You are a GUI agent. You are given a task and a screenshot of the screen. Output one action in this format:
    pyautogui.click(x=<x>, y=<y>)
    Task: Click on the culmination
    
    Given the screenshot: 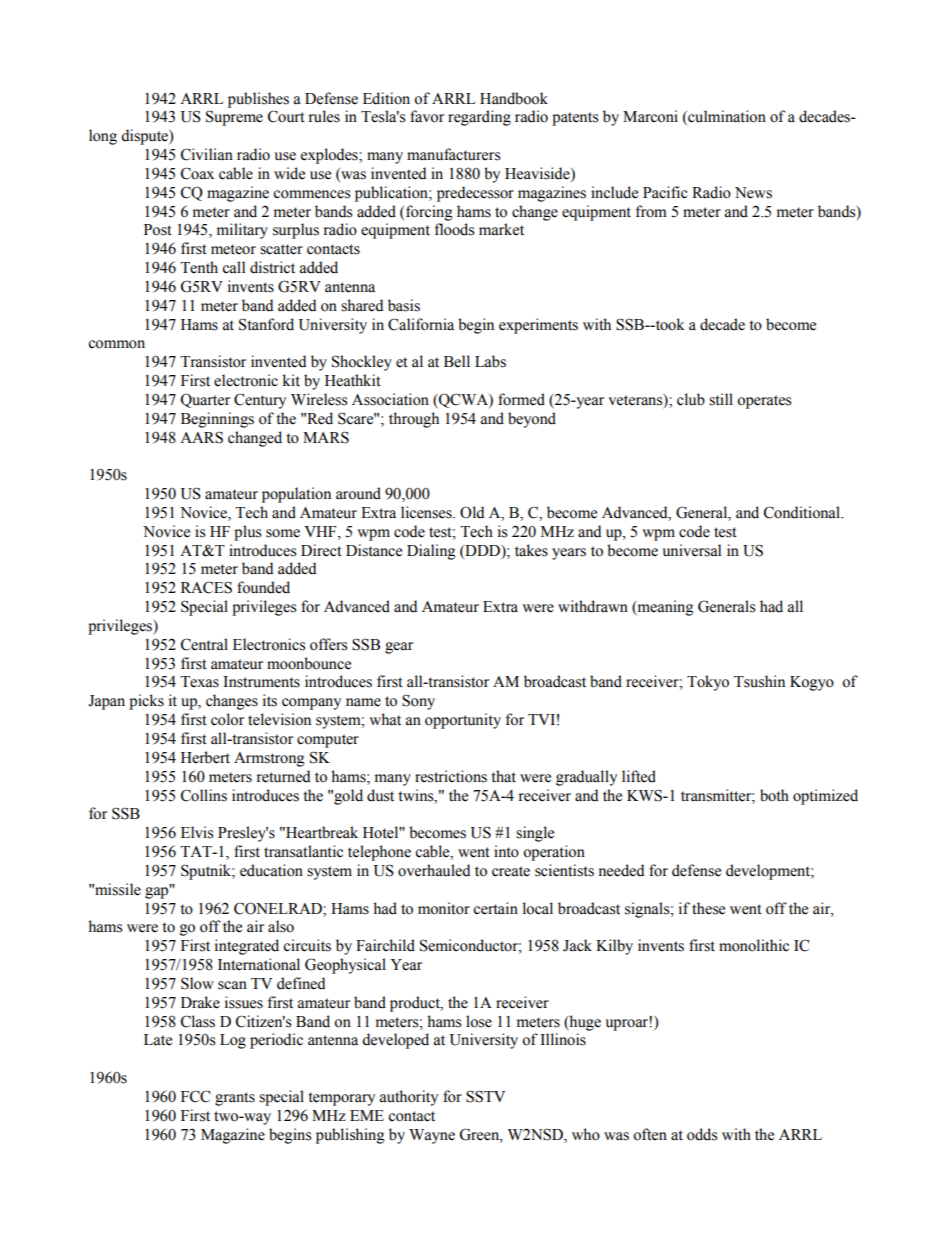 What is the action you would take?
    pyautogui.click(x=726, y=117)
